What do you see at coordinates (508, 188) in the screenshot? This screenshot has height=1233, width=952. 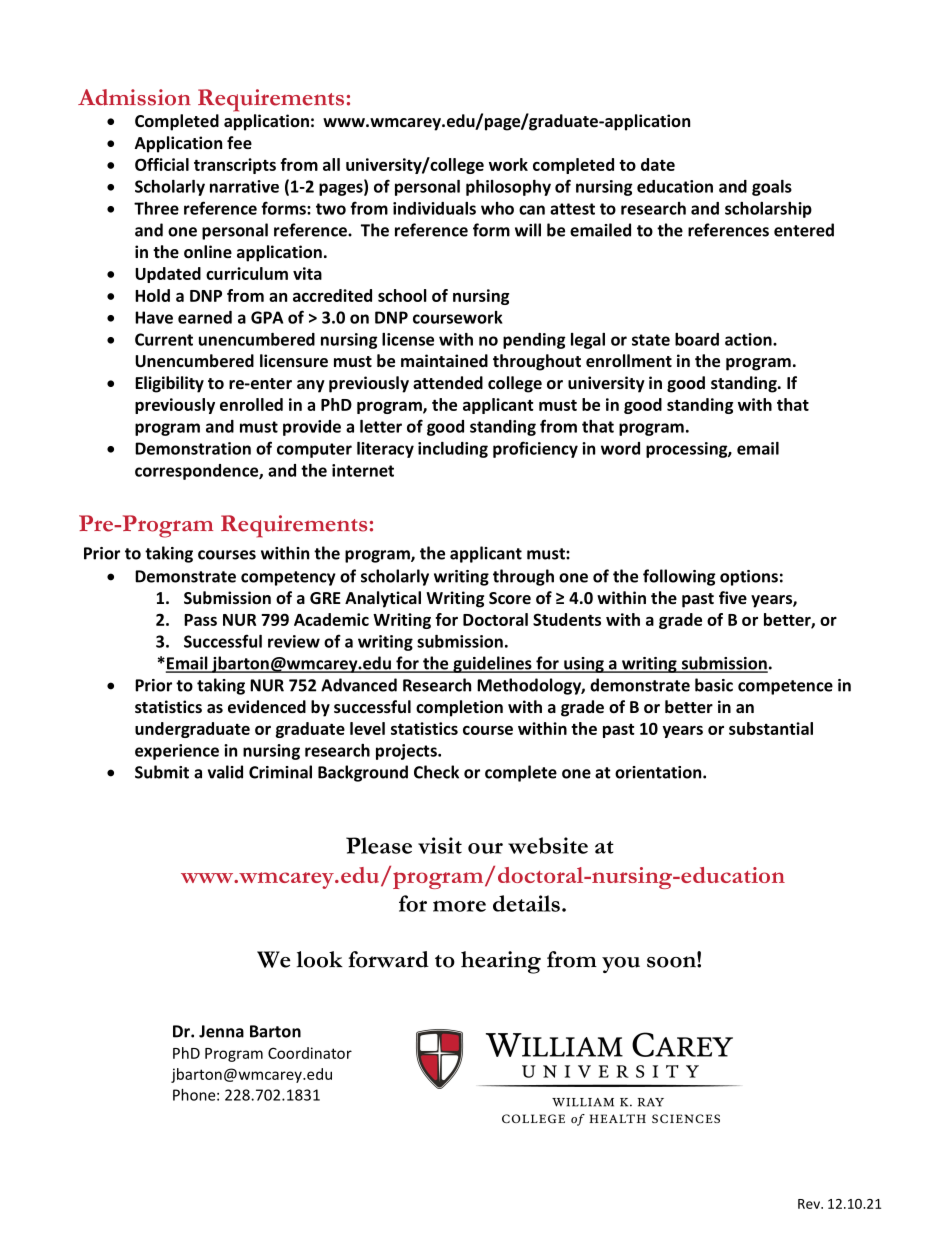 I see `philosophy` at bounding box center [508, 188].
